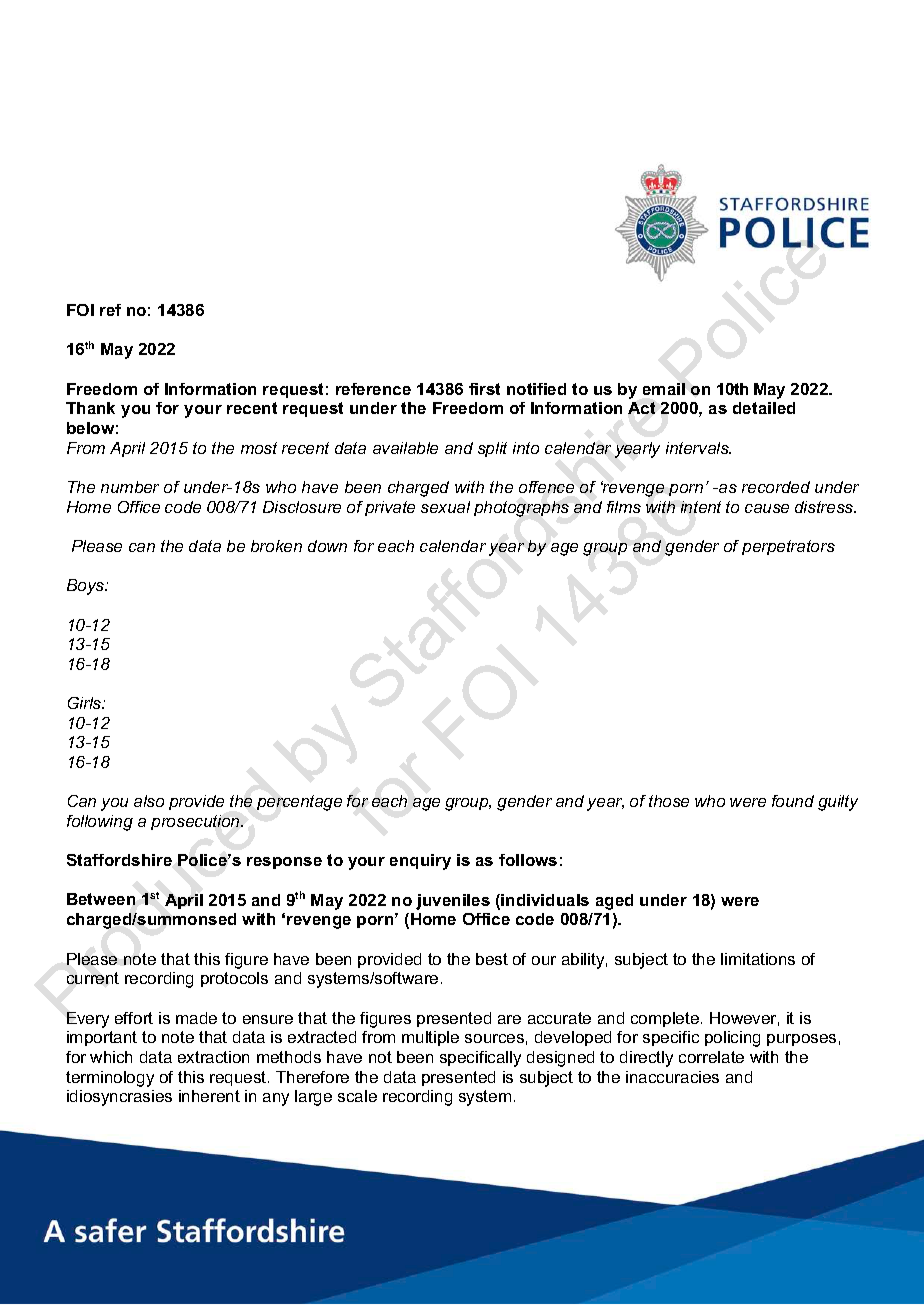 This screenshot has height=1307, width=924. I want to click on also, so click(149, 801).
